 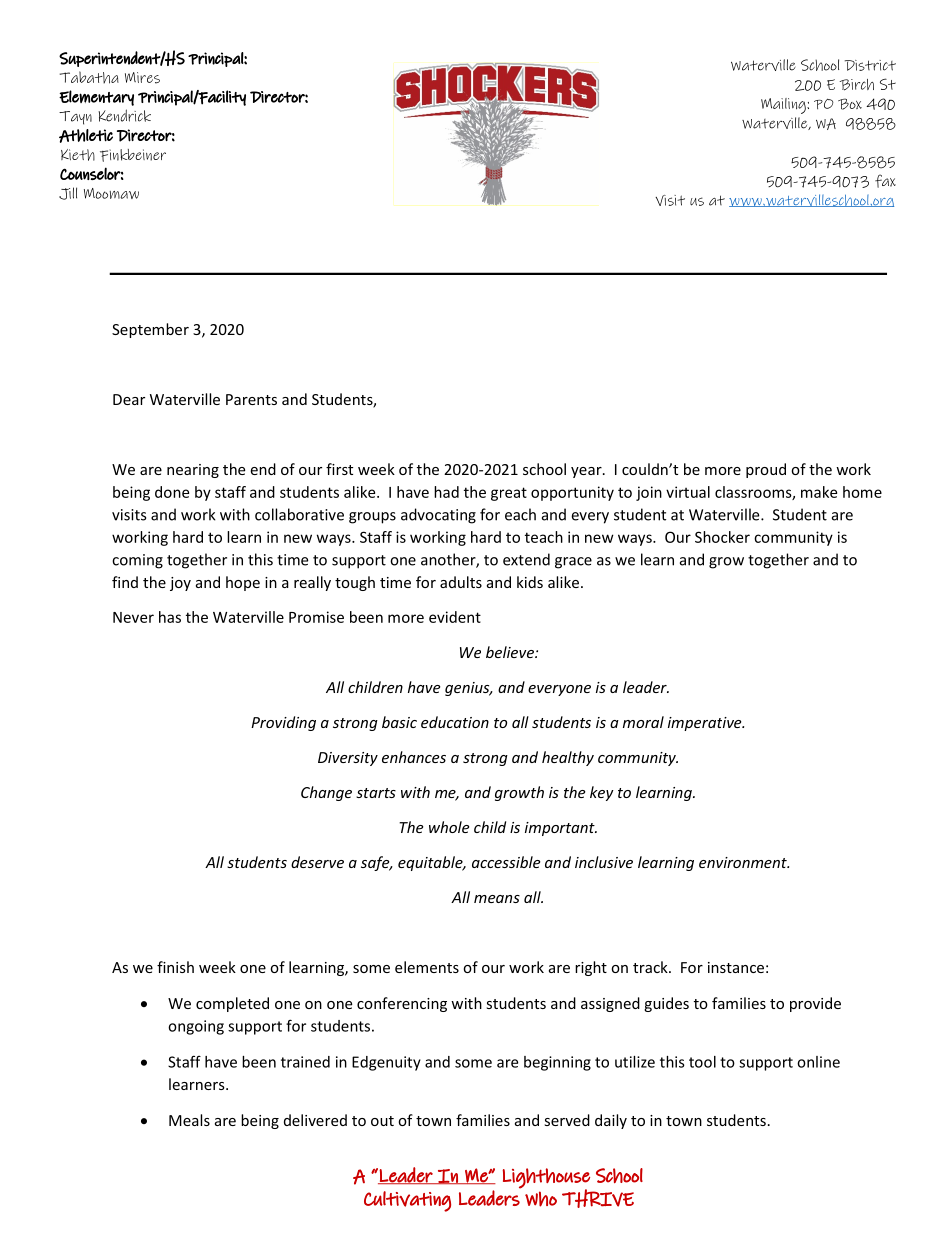 I want to click on Box, so click(x=850, y=104).
